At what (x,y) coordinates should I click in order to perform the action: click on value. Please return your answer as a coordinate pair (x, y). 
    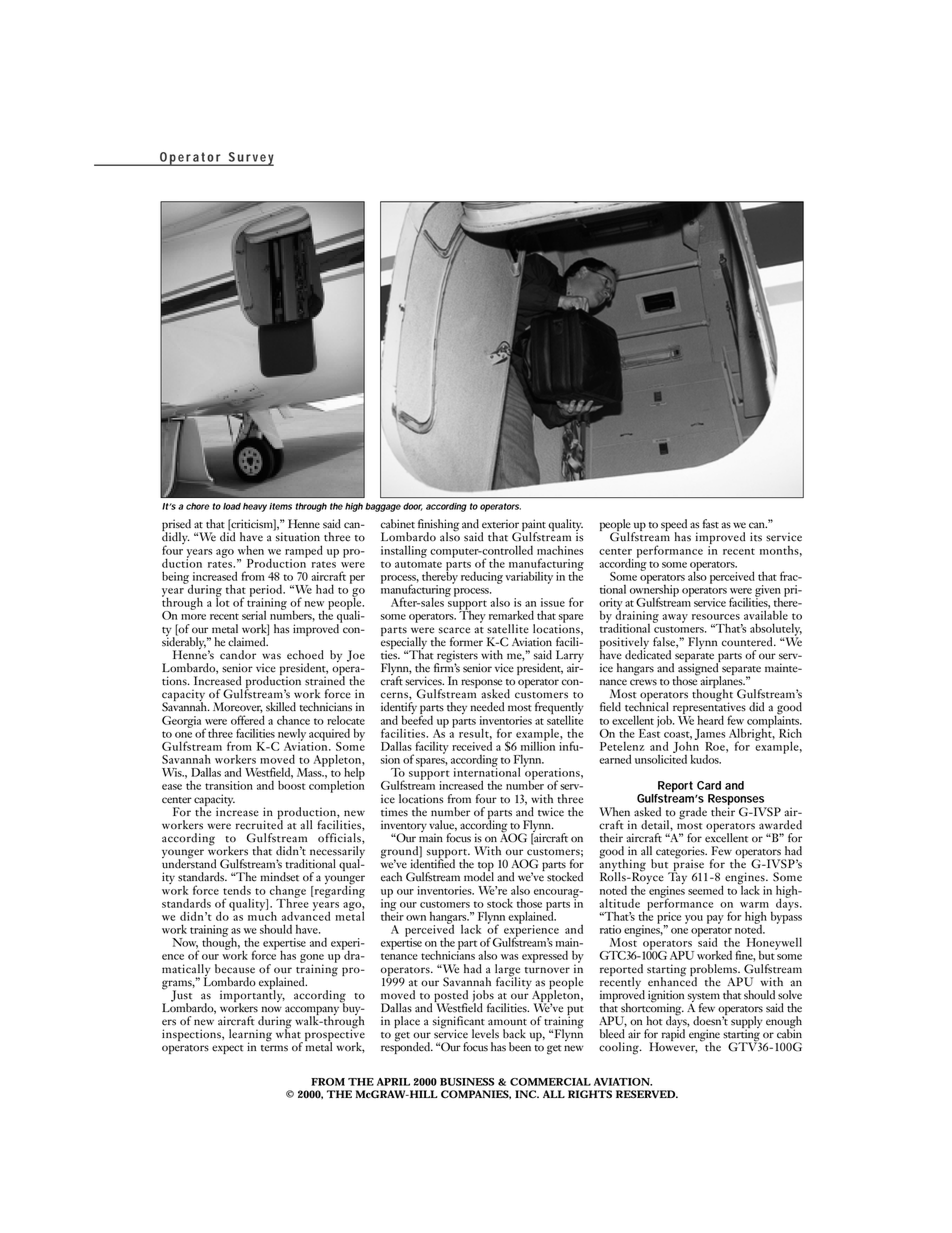
    Looking at the image, I should click on (443, 825).
